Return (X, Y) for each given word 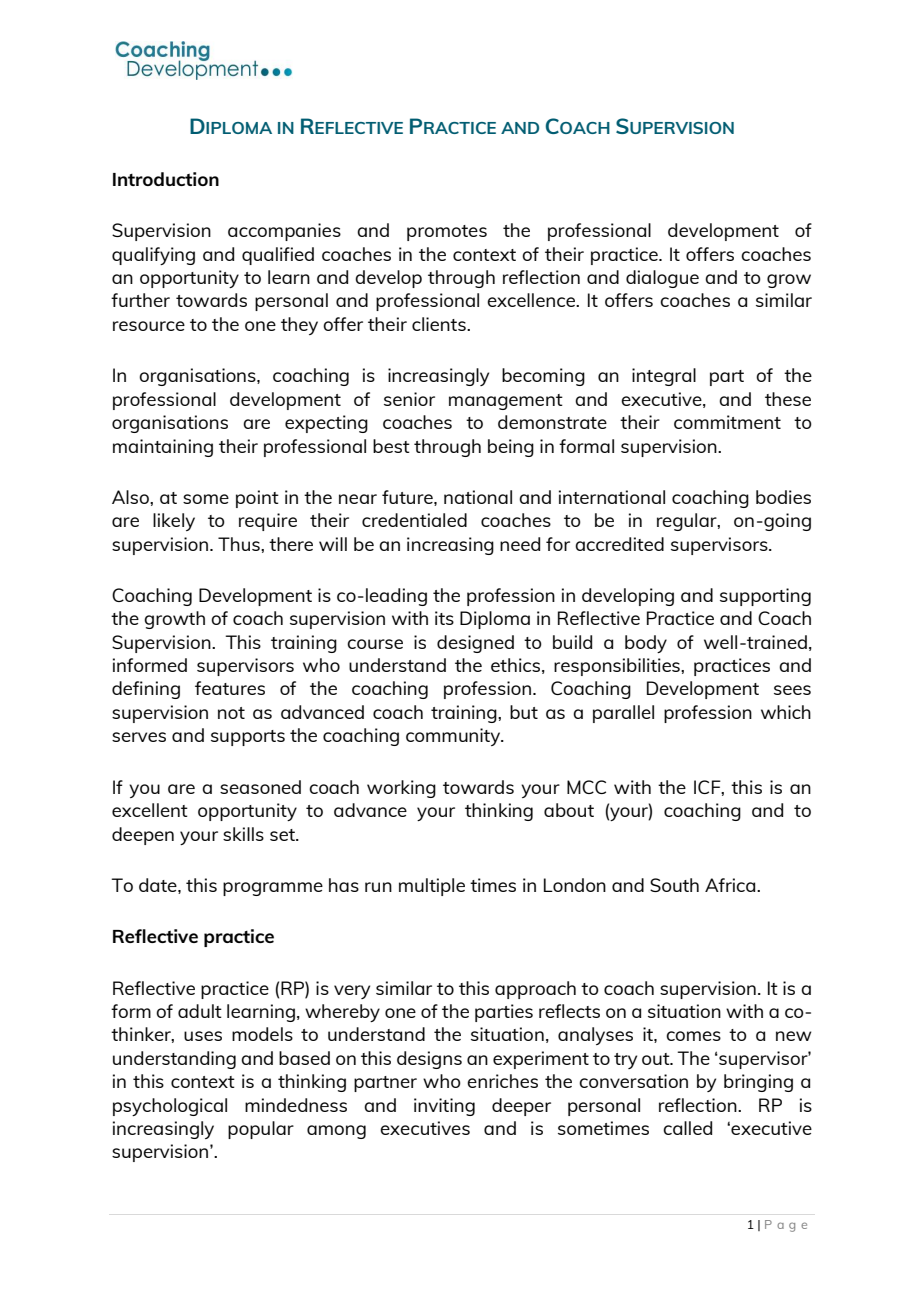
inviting (444, 1107)
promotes (447, 233)
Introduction (166, 179)
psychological (170, 1107)
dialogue (662, 279)
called (687, 1128)
